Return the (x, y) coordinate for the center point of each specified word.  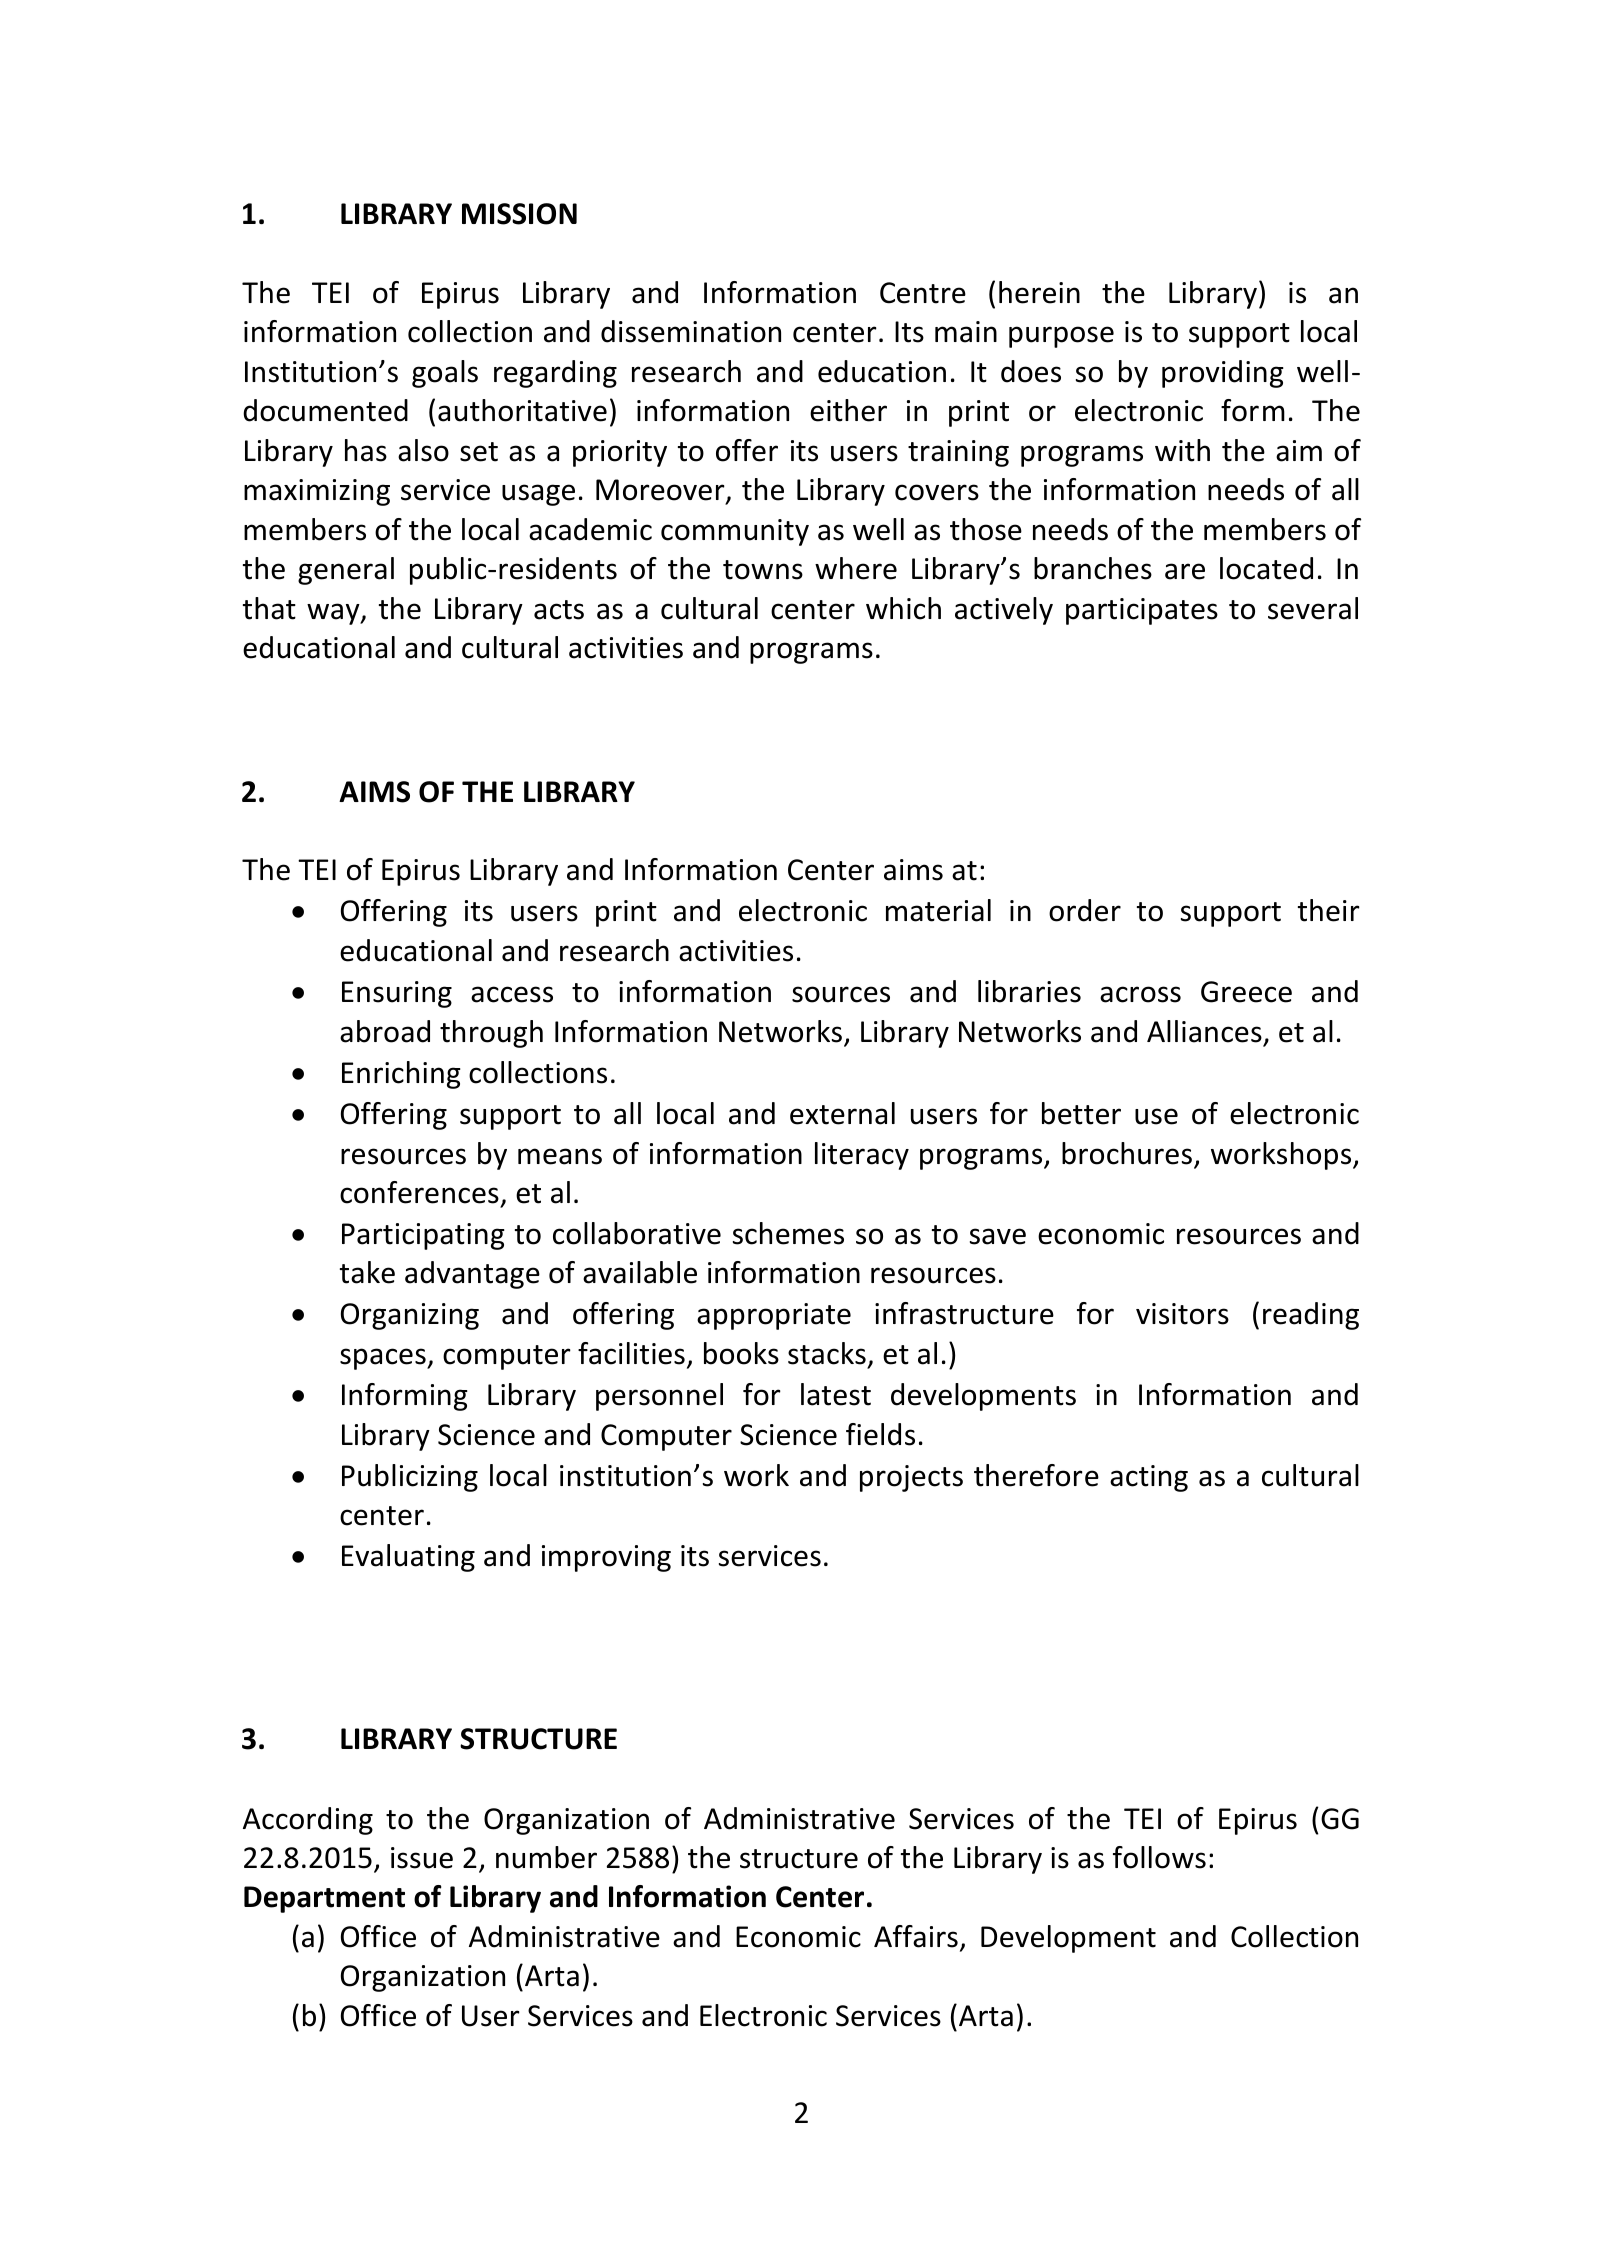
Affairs (916, 1936)
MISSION (519, 214)
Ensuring (397, 994)
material (938, 910)
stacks (827, 1353)
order (1085, 910)
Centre (923, 293)
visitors (1182, 1314)
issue (422, 1858)
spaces (384, 1359)
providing (1223, 374)
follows (1159, 1857)
